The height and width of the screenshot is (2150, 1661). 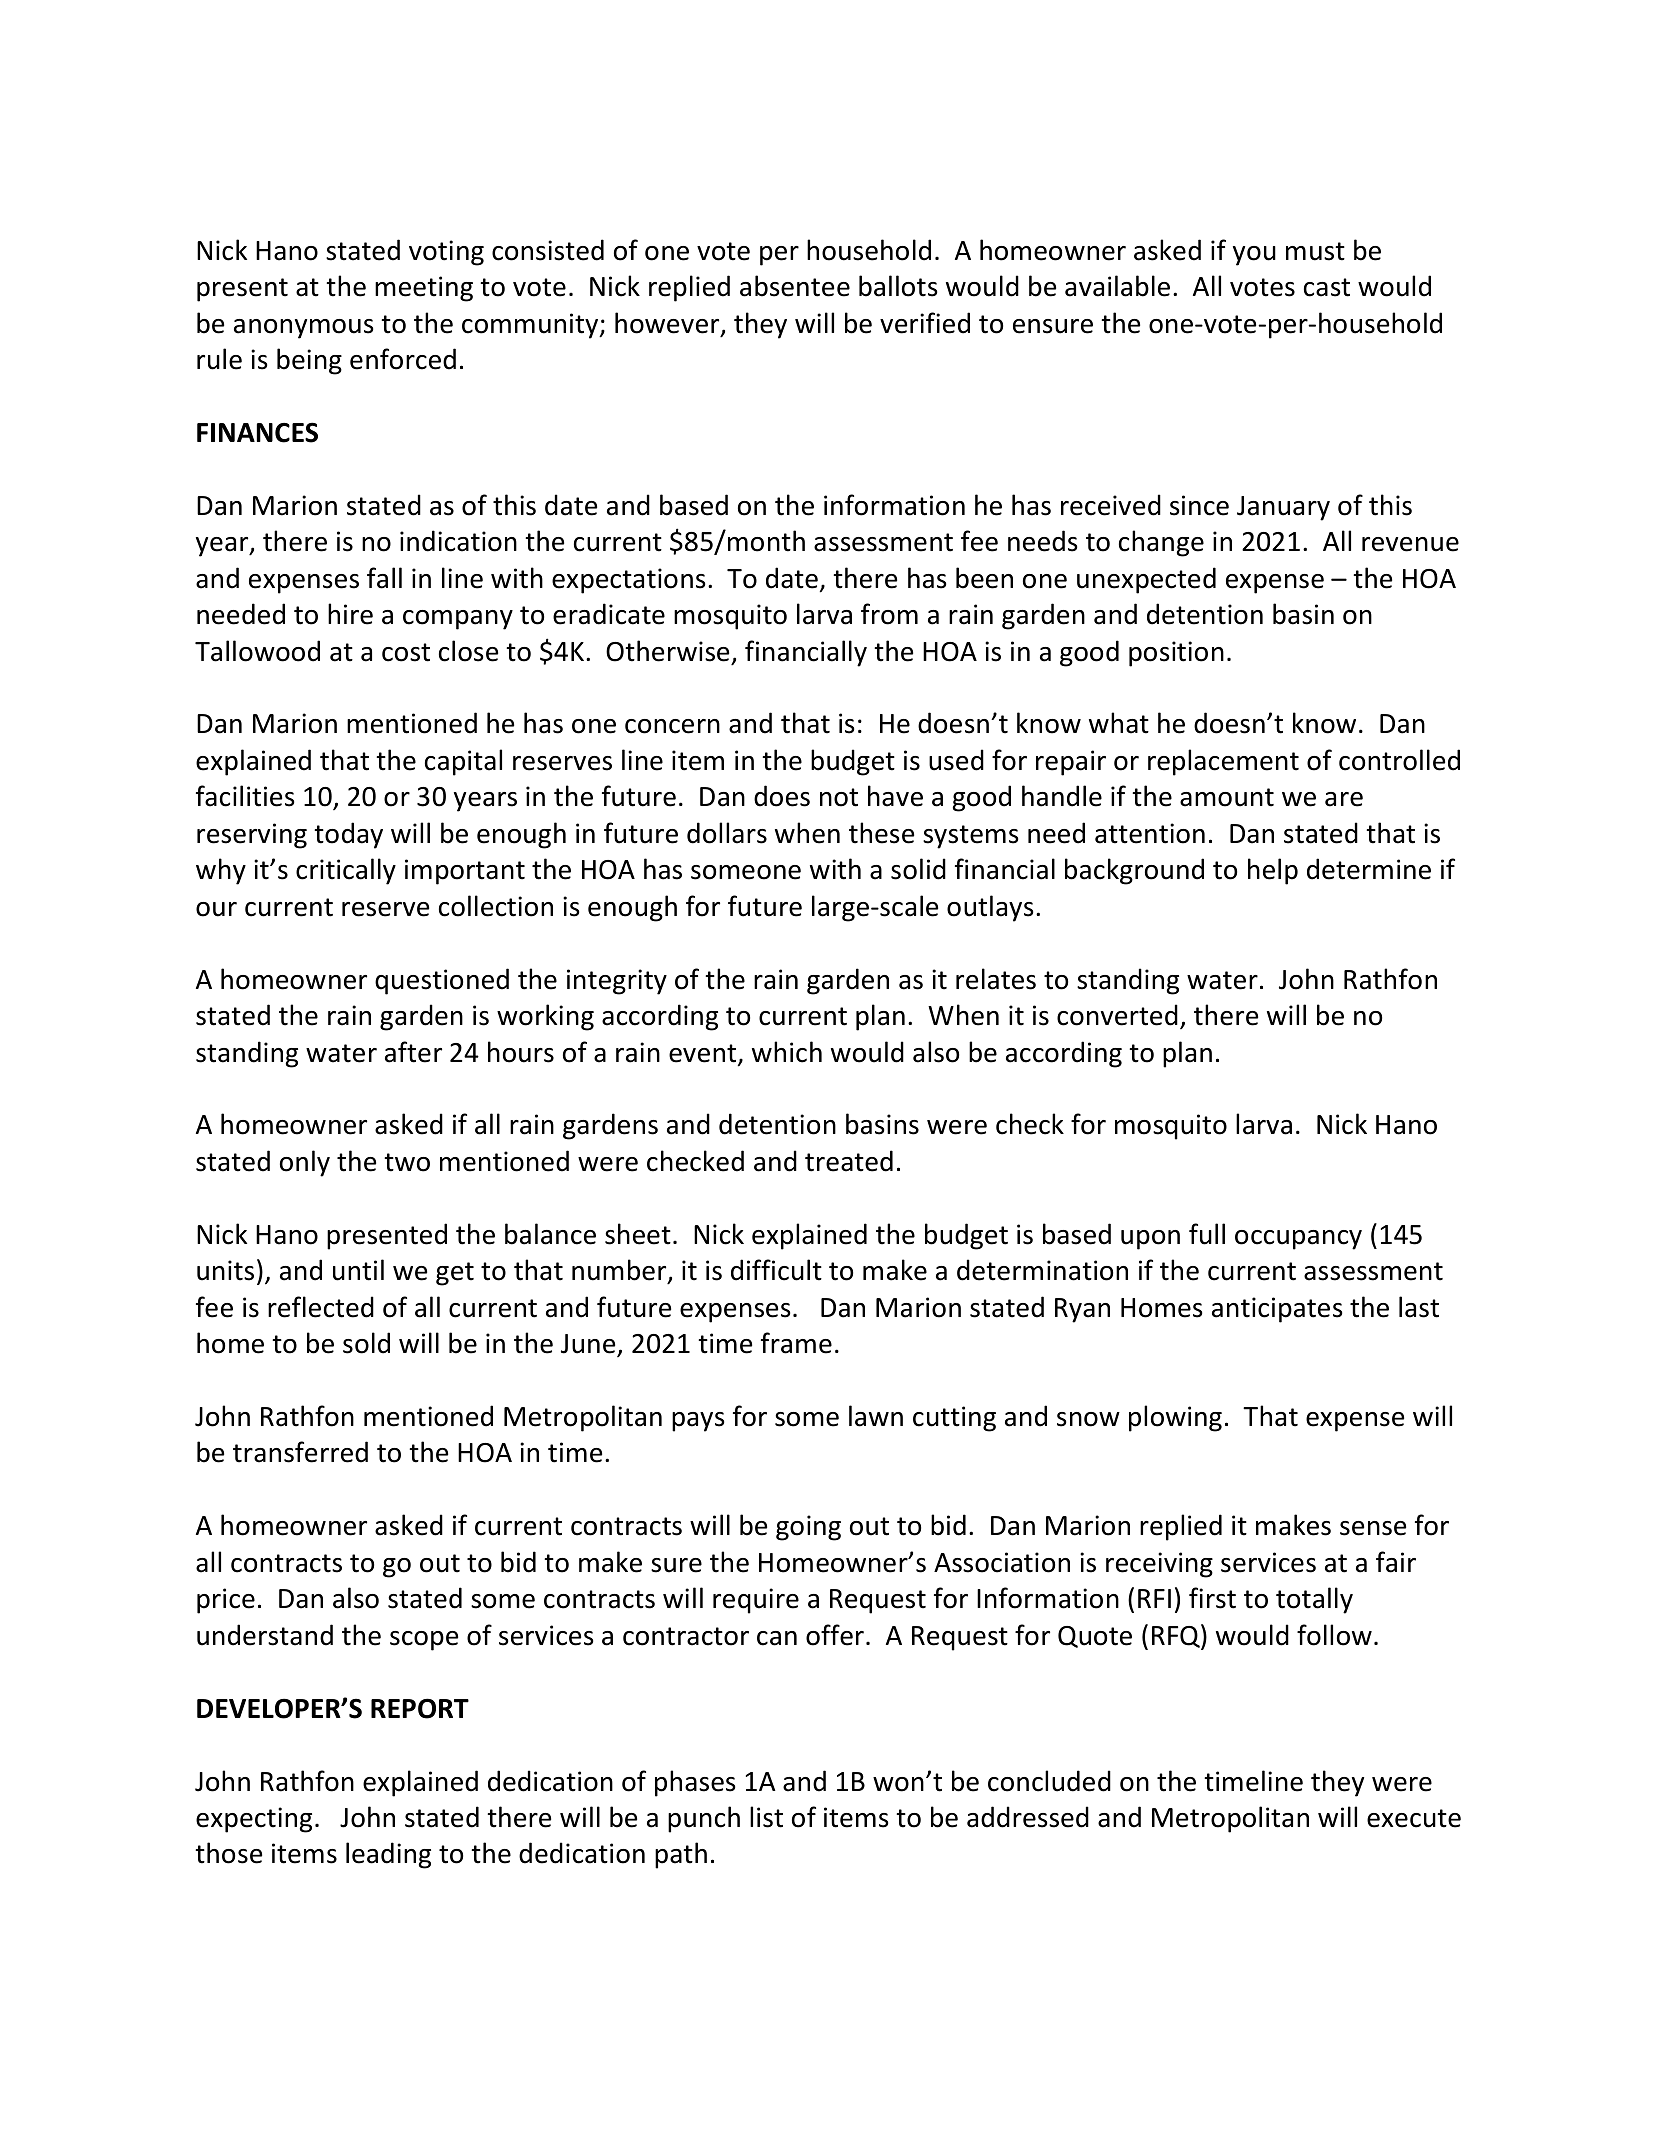 I want to click on absentee, so click(x=795, y=286).
